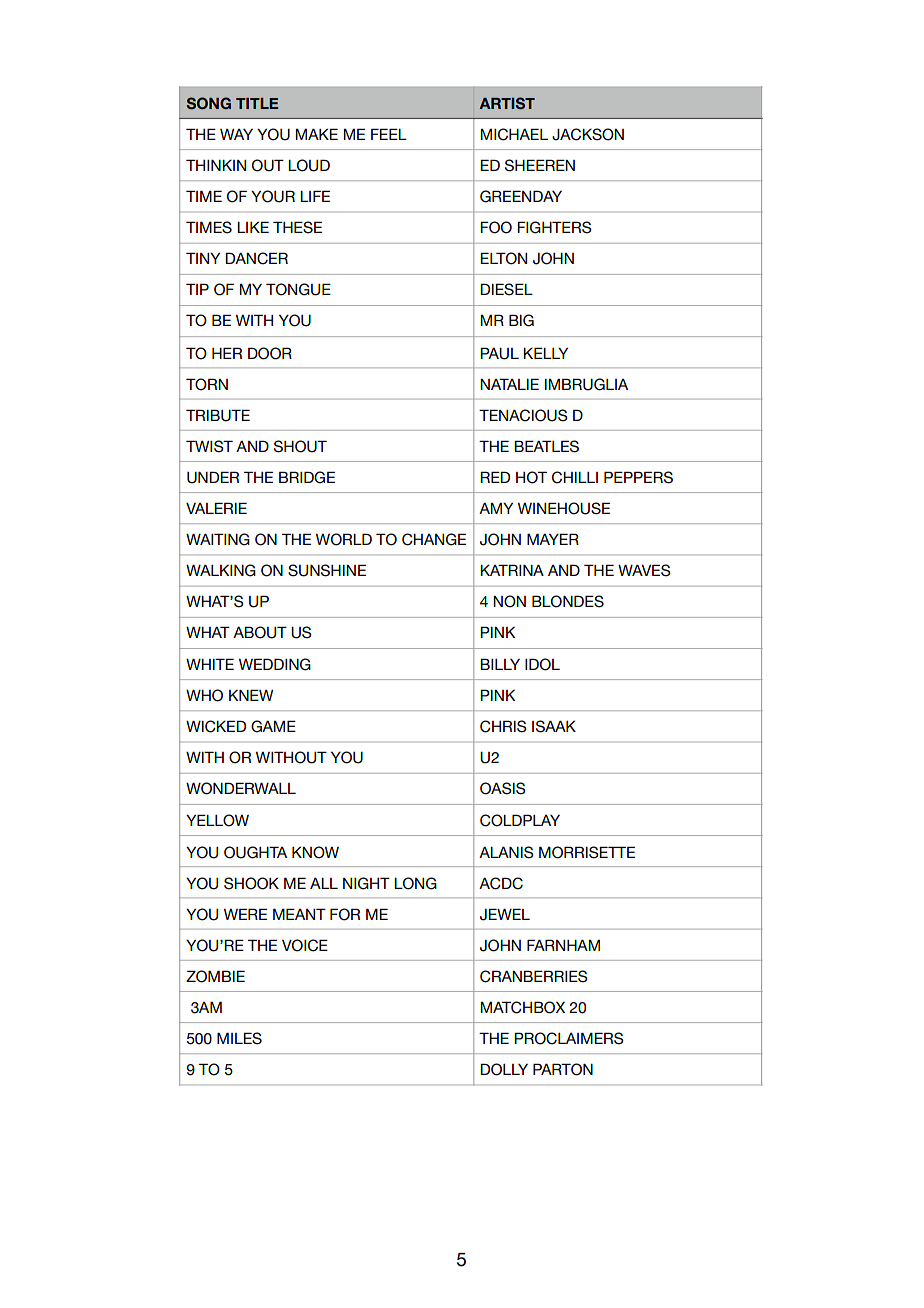  What do you see at coordinates (389, 134) in the document?
I see `FEEL` at bounding box center [389, 134].
